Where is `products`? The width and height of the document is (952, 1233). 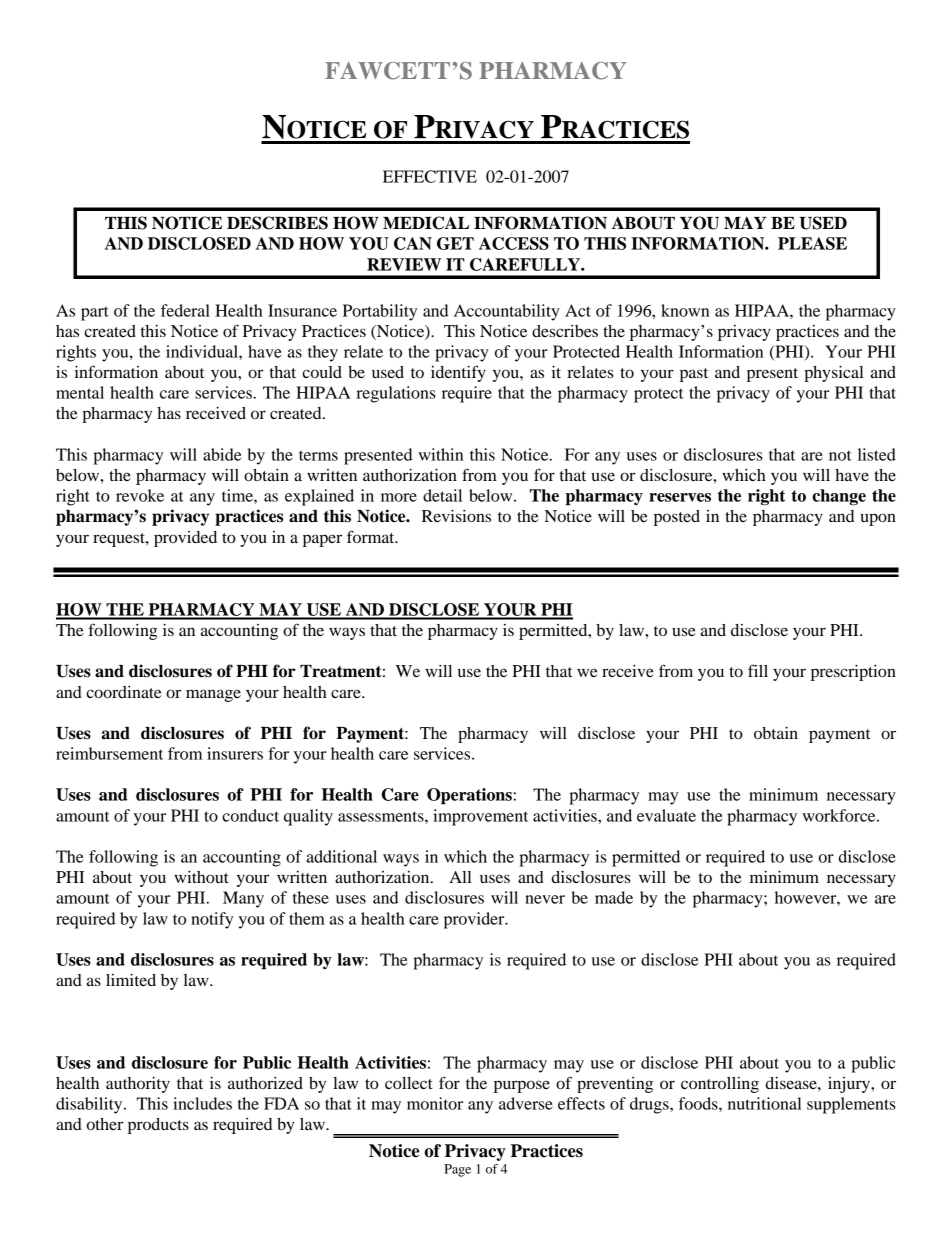 products is located at coordinates (158, 1126).
